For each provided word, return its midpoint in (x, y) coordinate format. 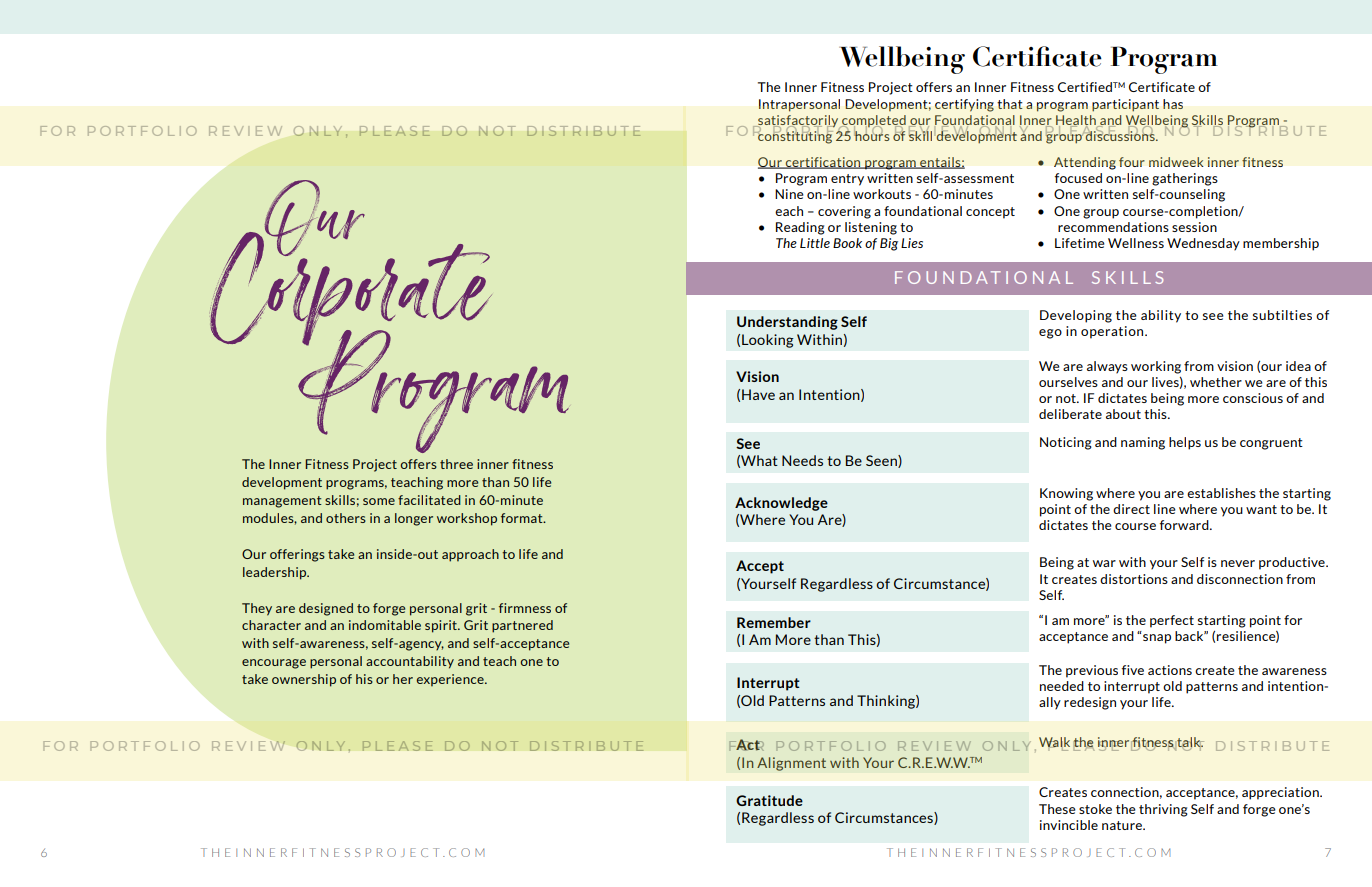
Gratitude (769, 800)
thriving (1163, 810)
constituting (794, 136)
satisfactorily (798, 122)
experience (451, 680)
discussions (1120, 134)
